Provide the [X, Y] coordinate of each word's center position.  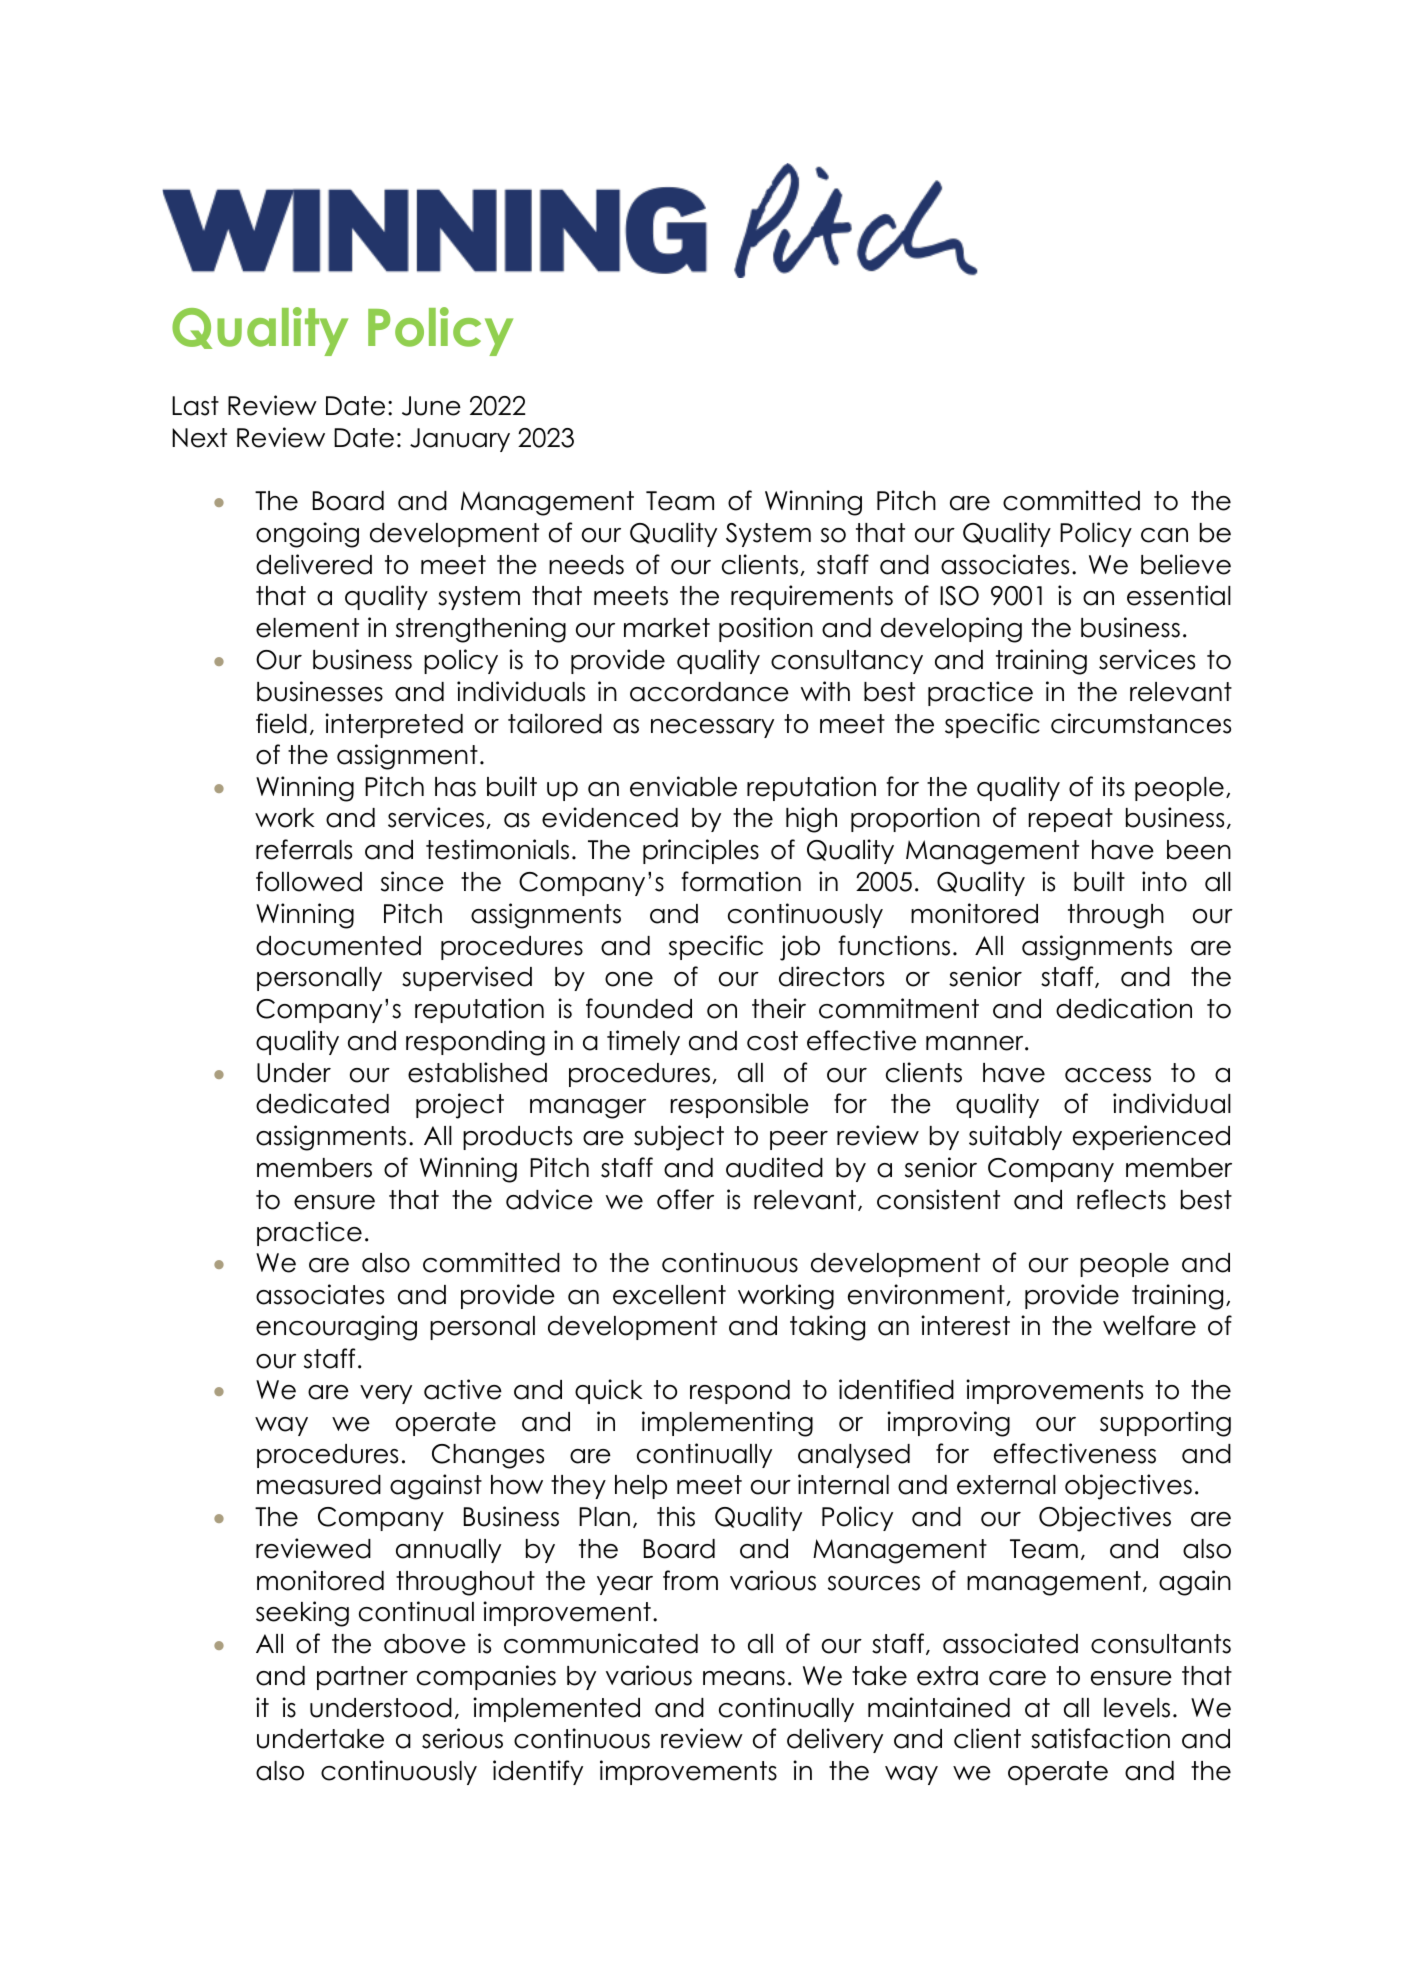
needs [586, 565]
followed [309, 881]
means [744, 1678]
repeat [1071, 820]
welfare [1149, 1325]
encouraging [336, 1328]
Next [199, 438]
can [1164, 535]
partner [362, 1678]
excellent [669, 1295]
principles [701, 851]
